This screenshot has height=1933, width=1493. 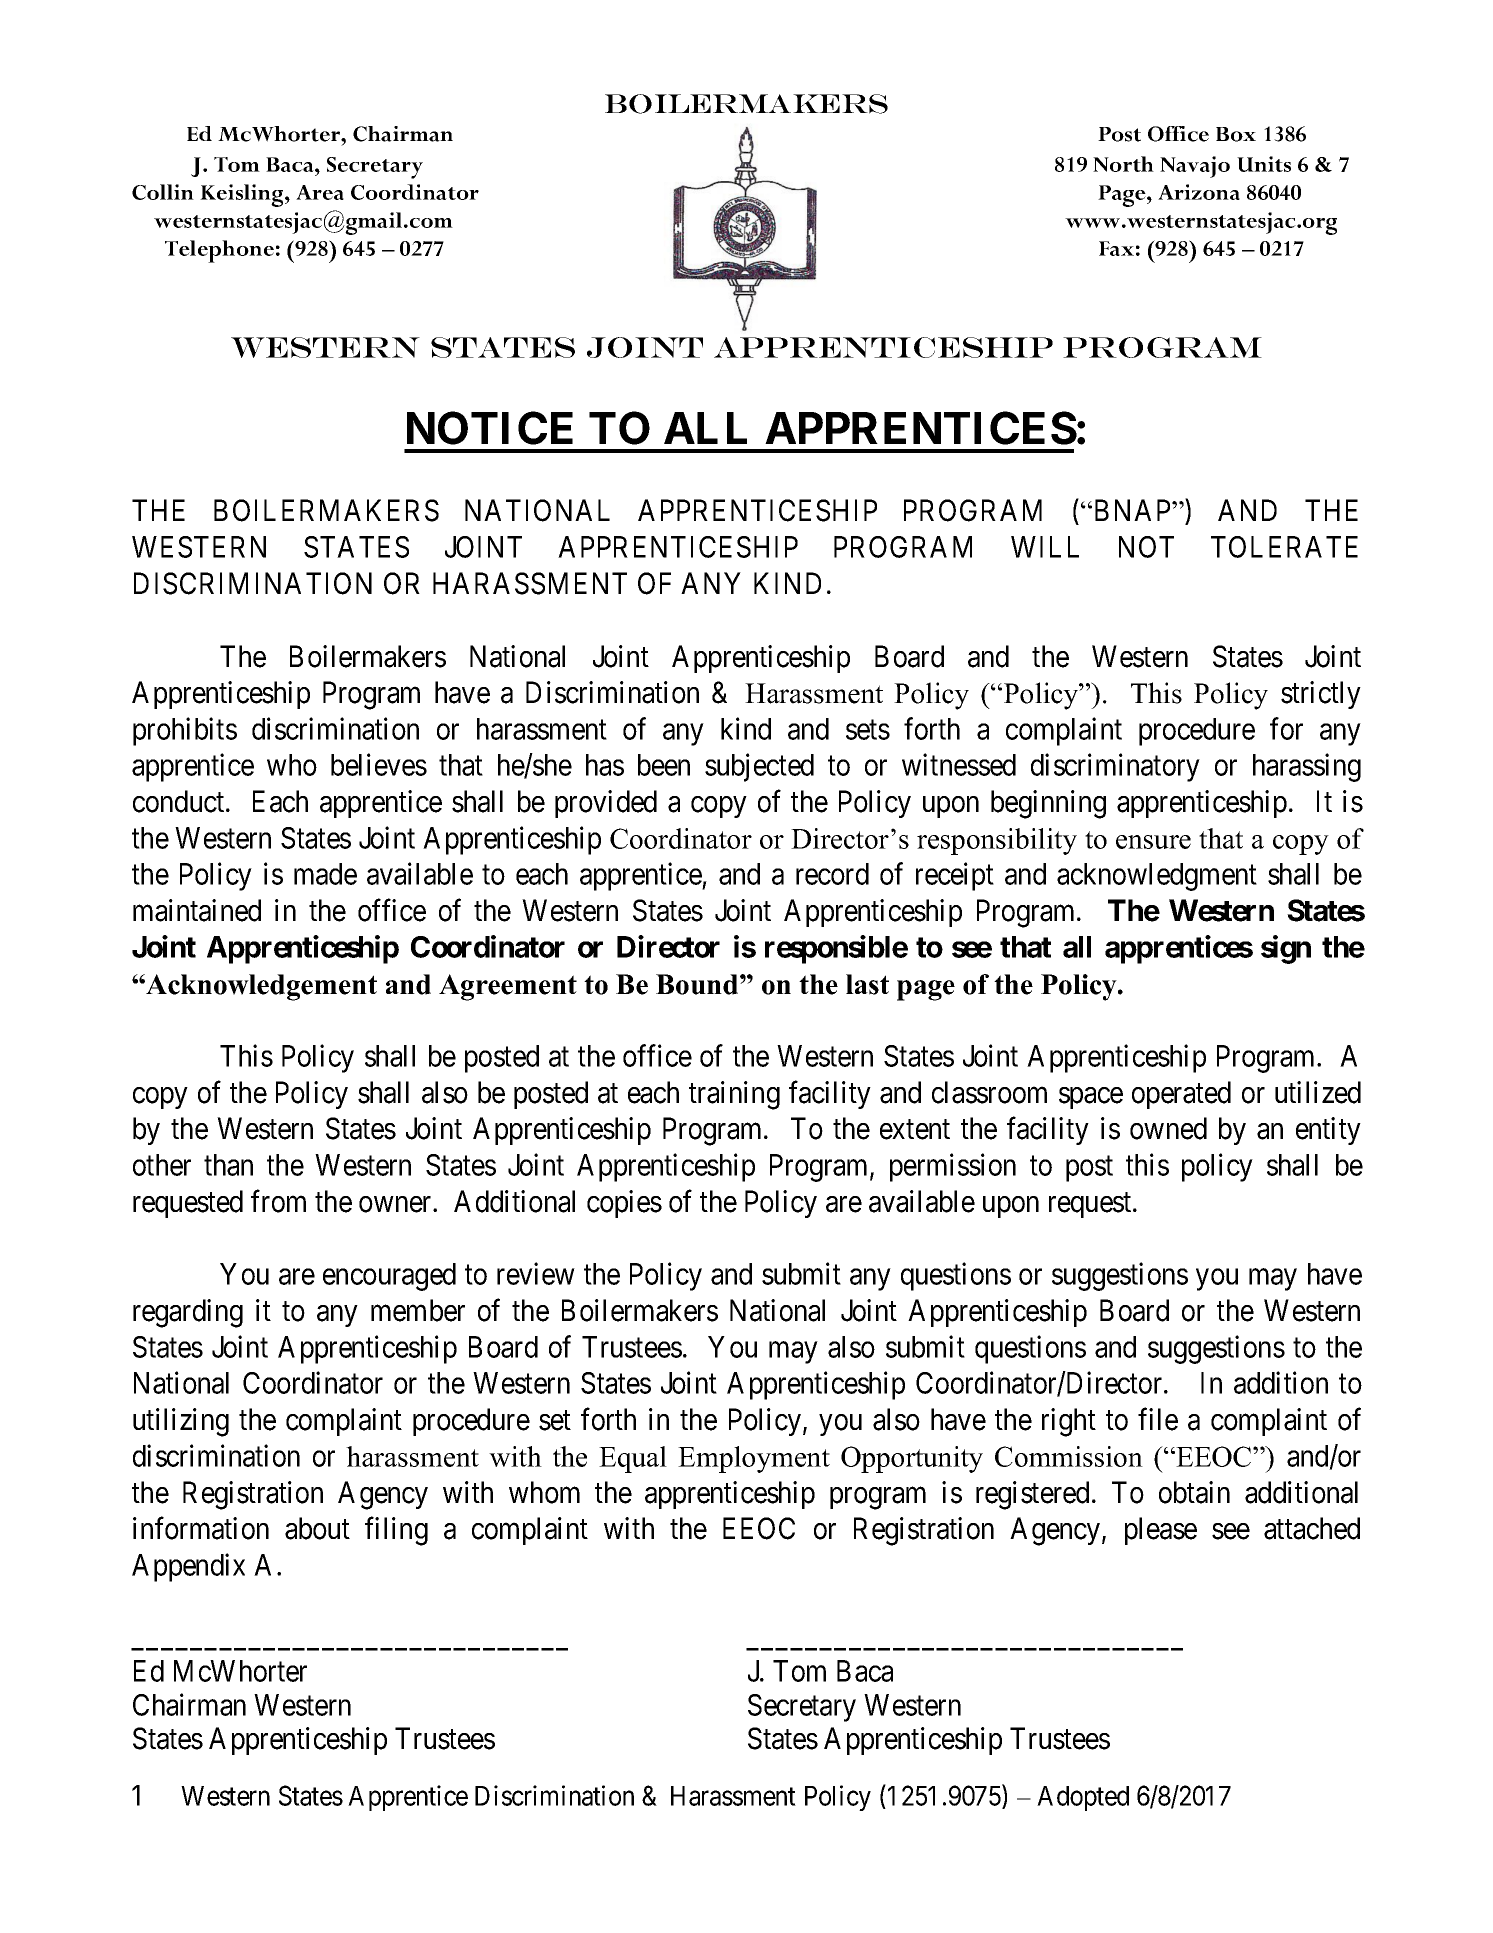 I want to click on regarding, so click(x=188, y=1313).
